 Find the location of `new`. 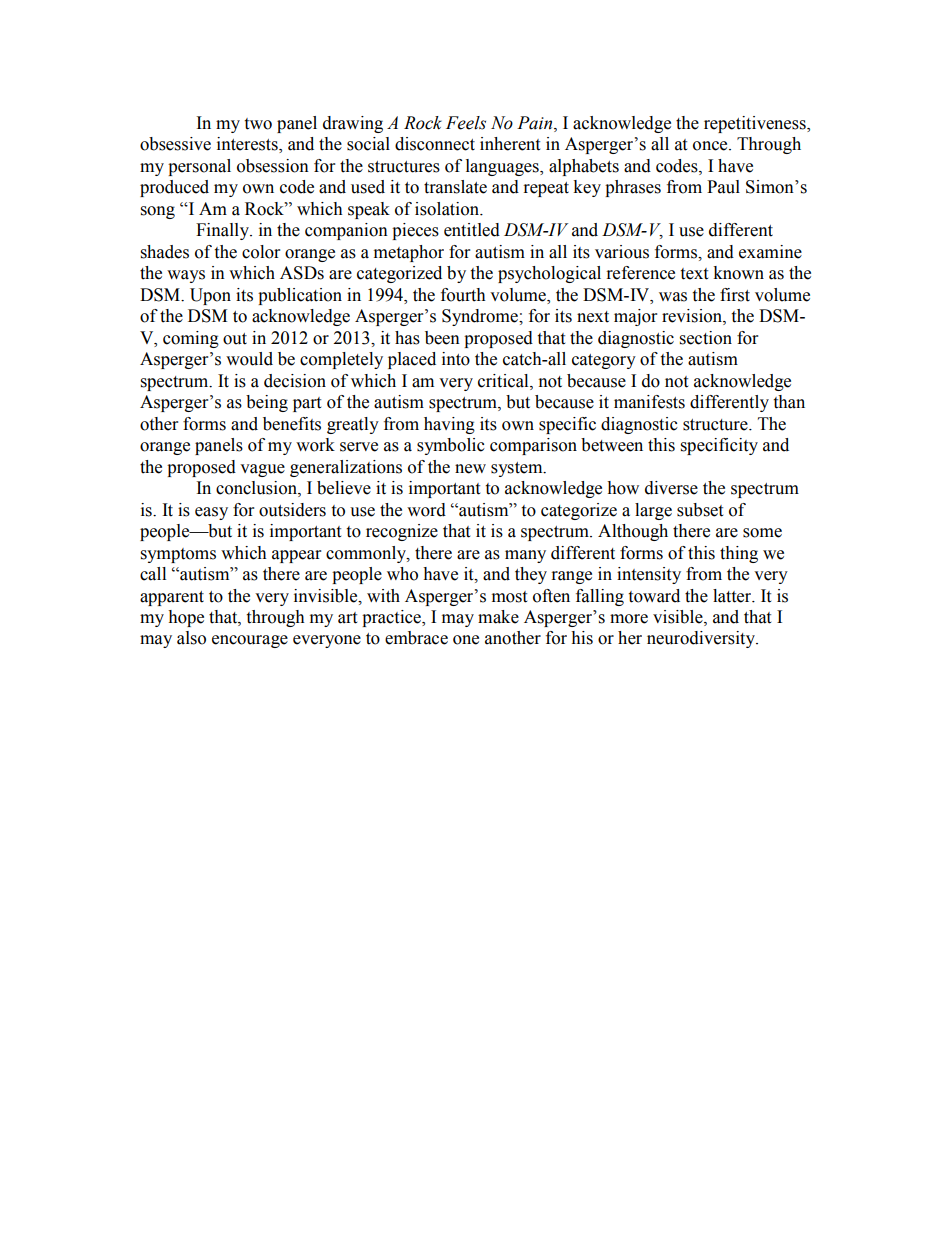

new is located at coordinates (470, 469).
